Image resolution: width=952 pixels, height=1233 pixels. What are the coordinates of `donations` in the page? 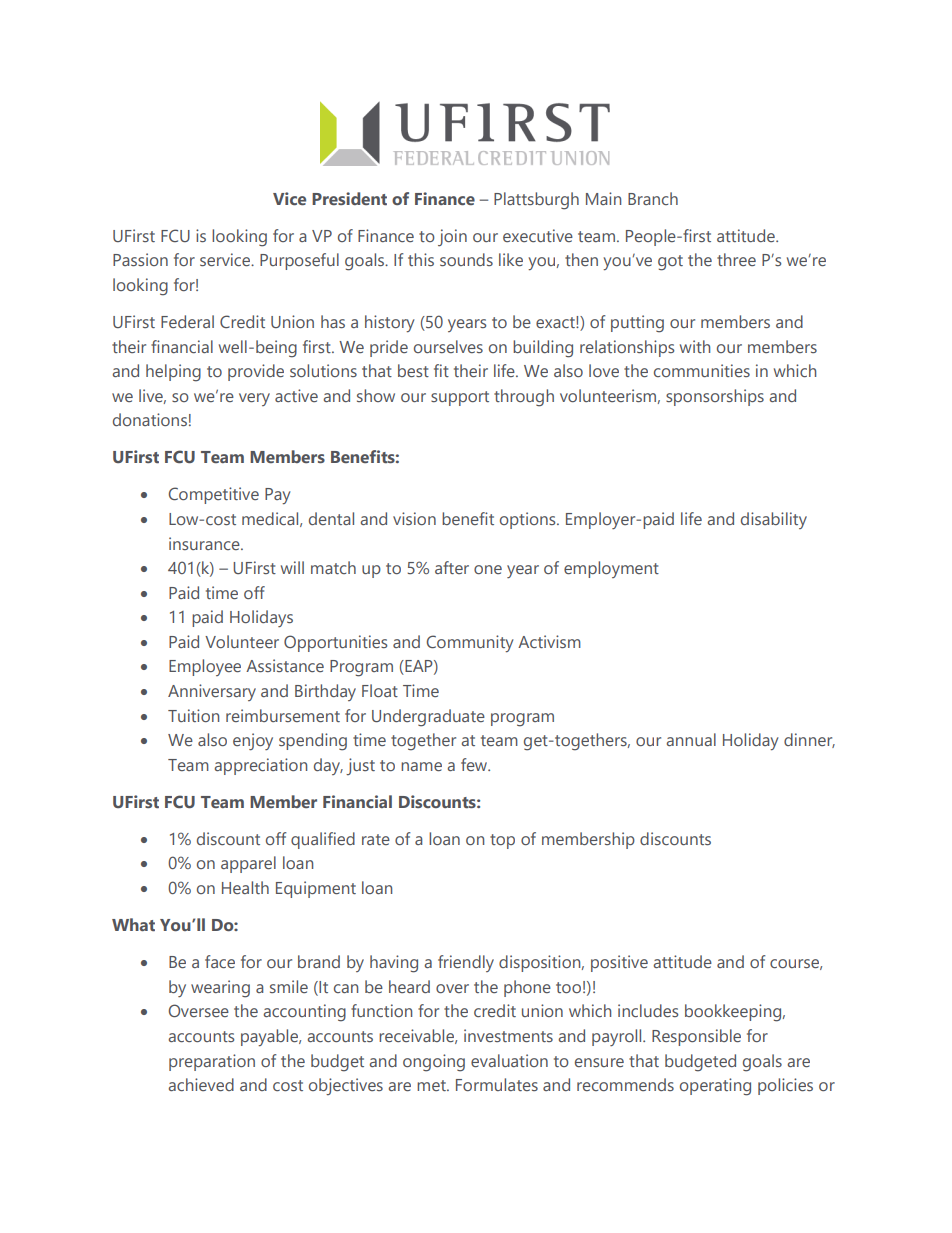 It's located at (150, 419).
